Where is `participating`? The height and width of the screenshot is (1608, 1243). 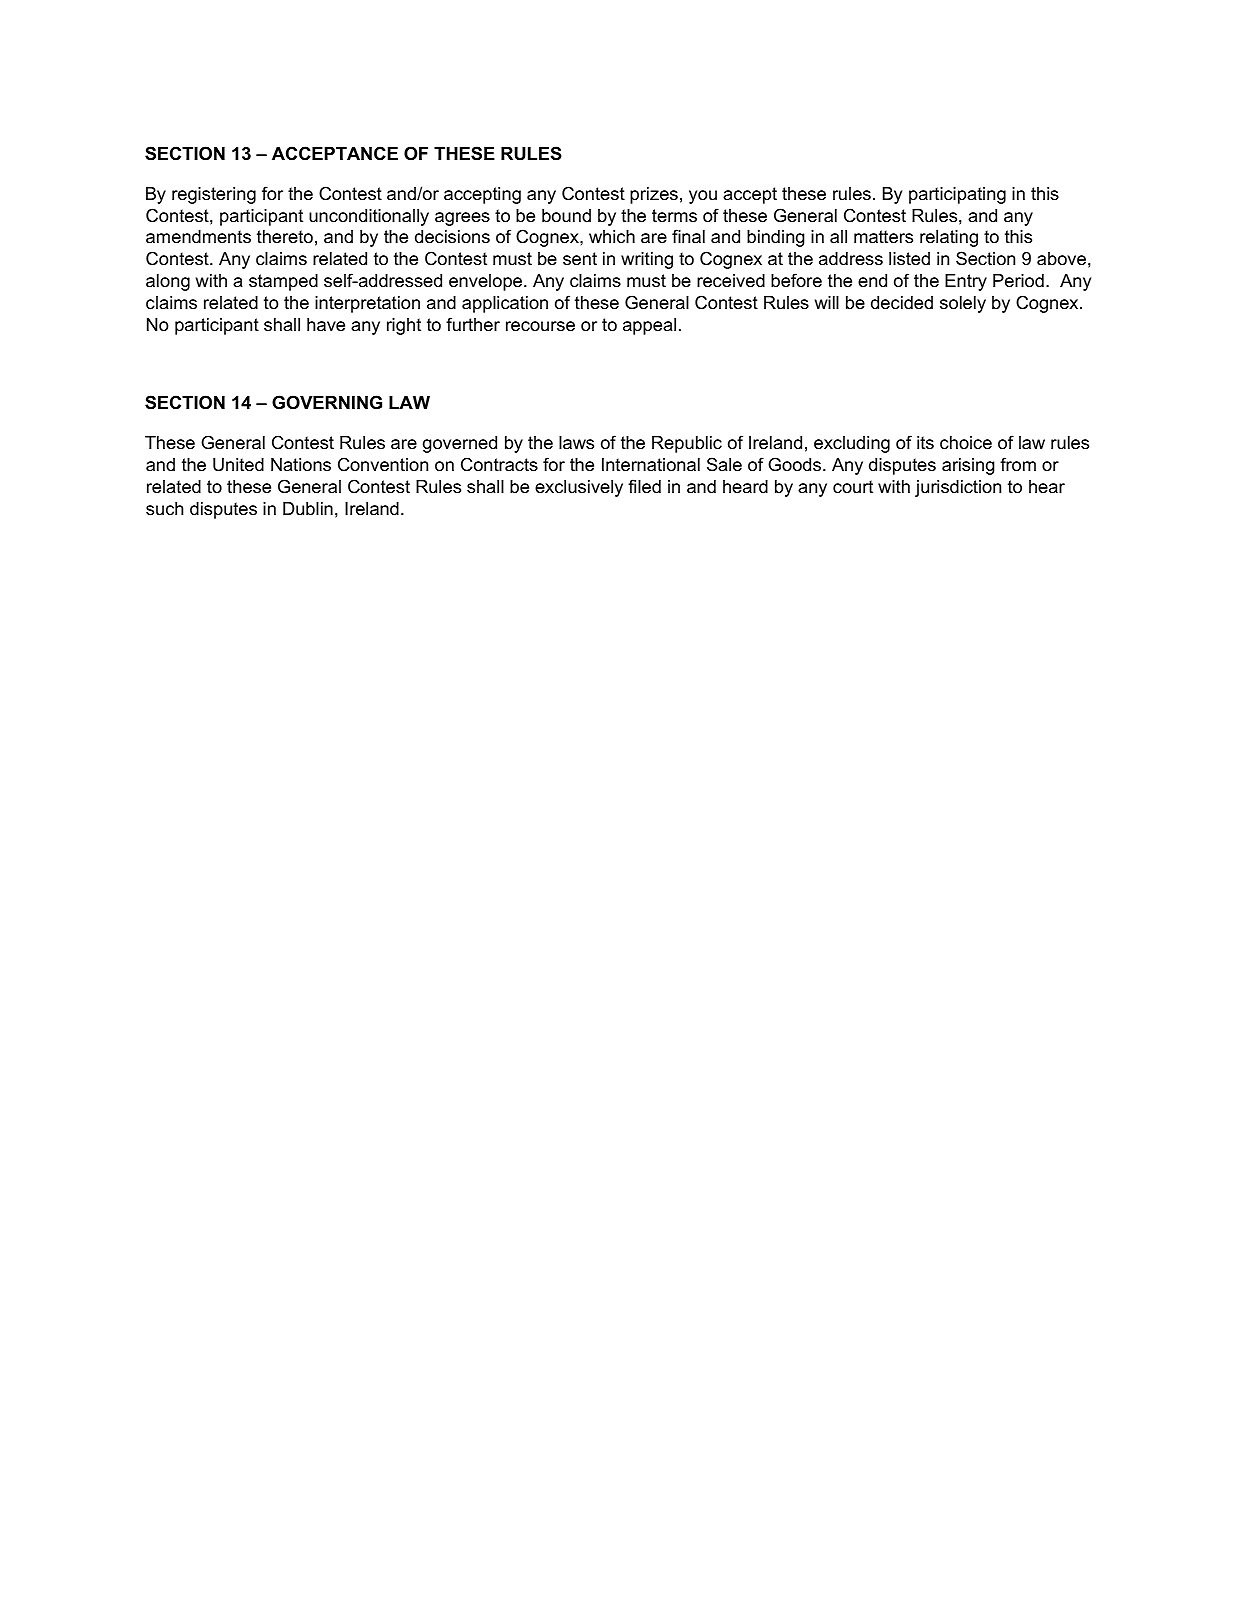 participating is located at coordinates (957, 195).
